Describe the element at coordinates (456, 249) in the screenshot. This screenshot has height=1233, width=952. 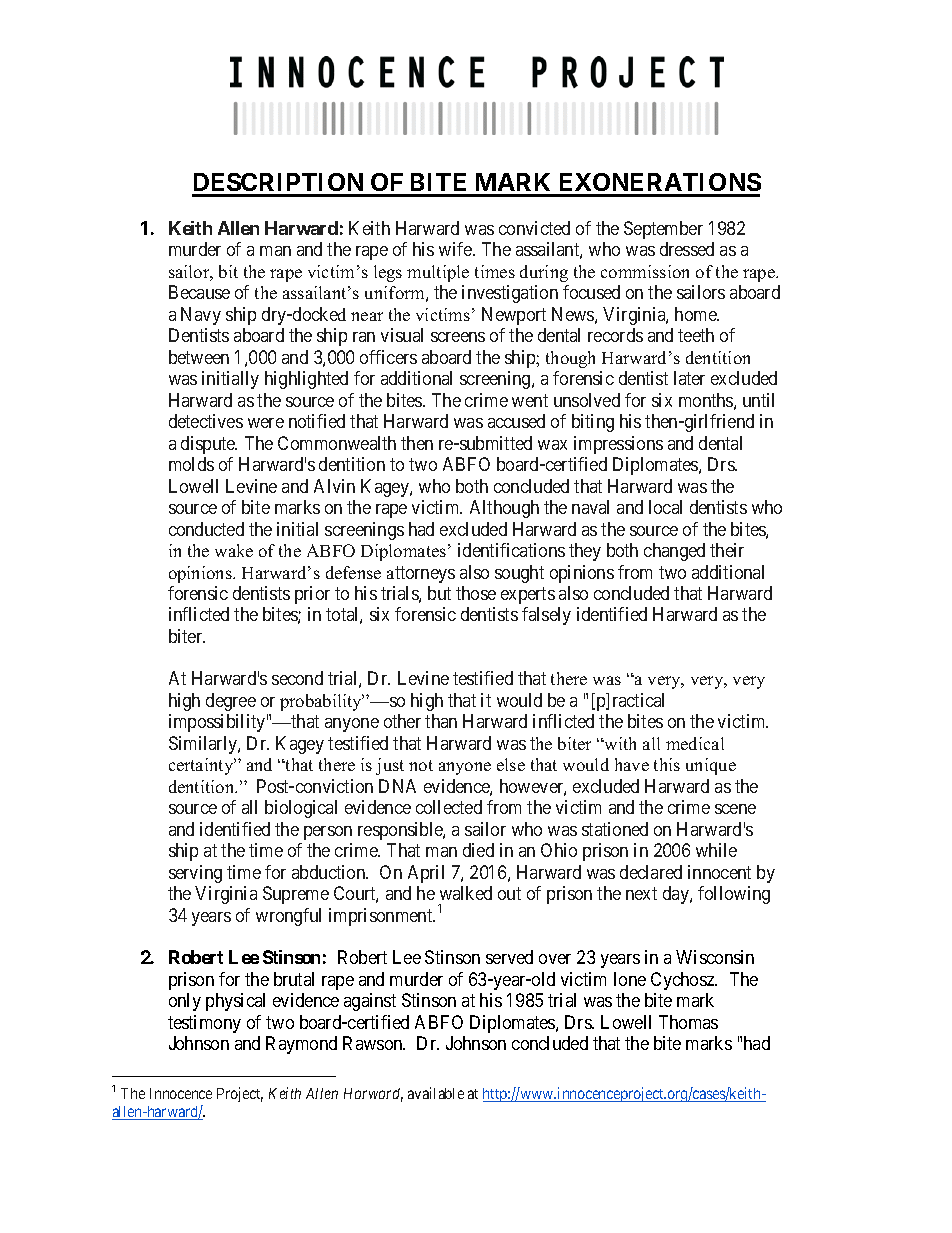
I see `wife` at that location.
